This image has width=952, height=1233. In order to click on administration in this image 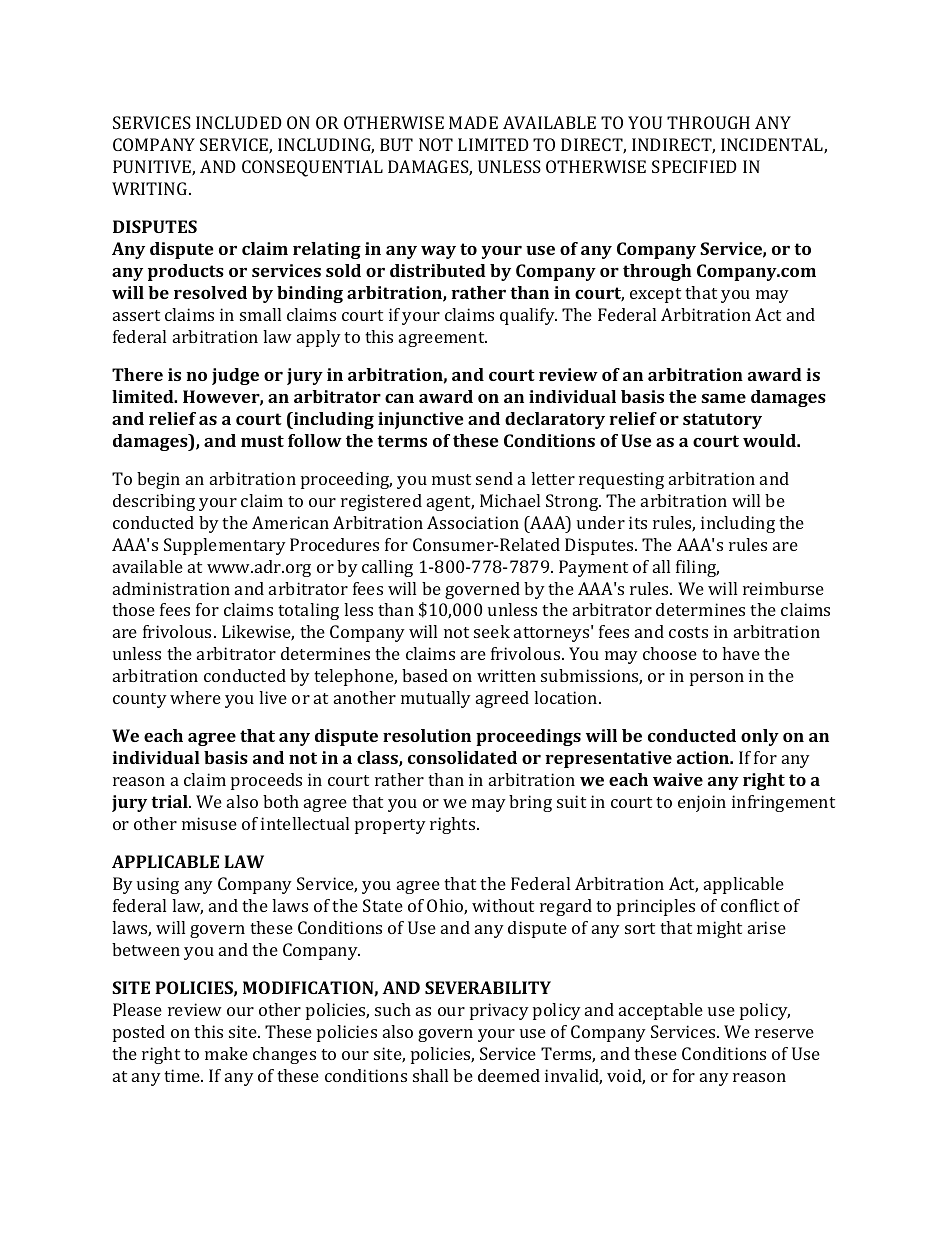, I will do `click(171, 588)`.
